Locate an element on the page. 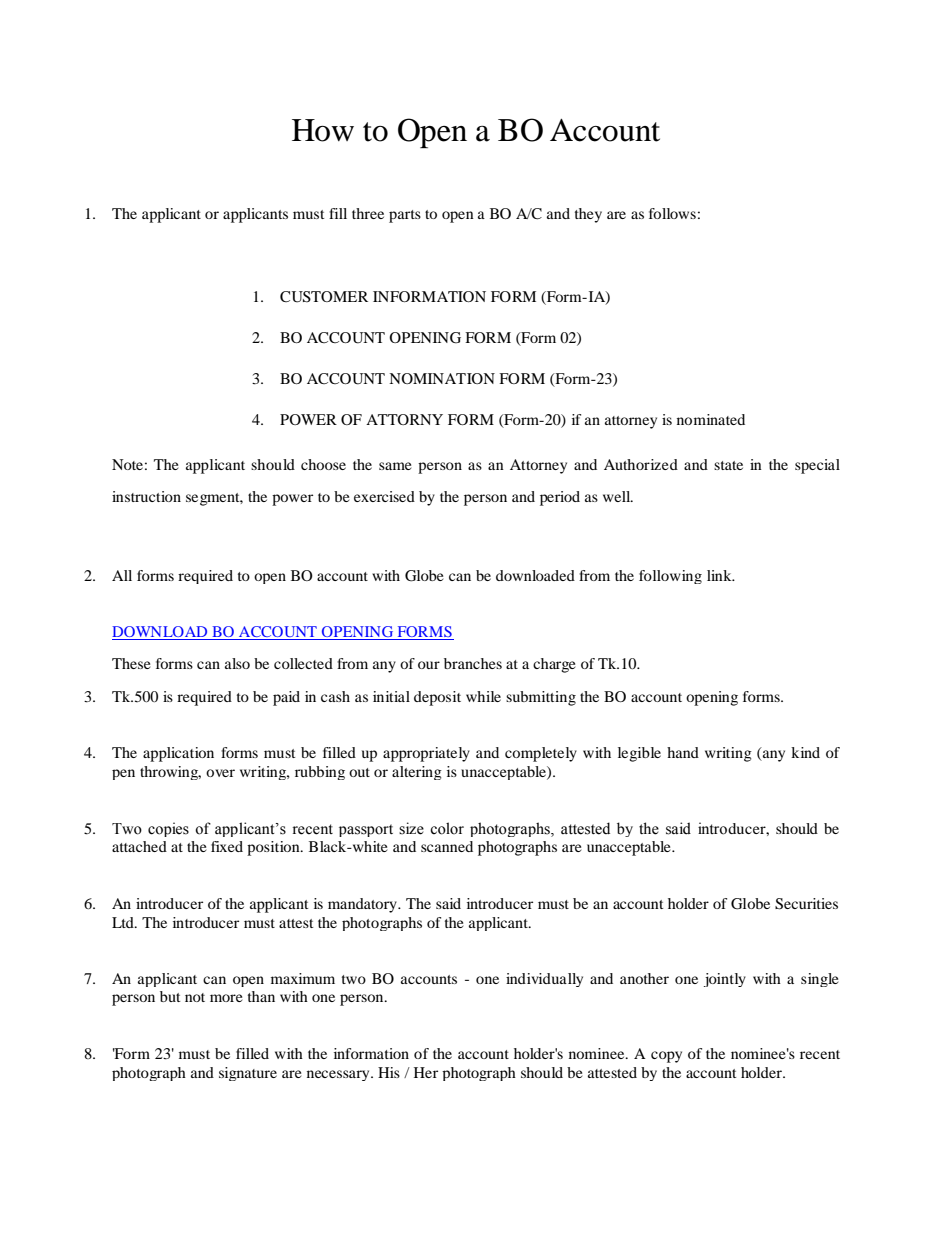 Image resolution: width=952 pixels, height=1233 pixels. application is located at coordinates (178, 754).
